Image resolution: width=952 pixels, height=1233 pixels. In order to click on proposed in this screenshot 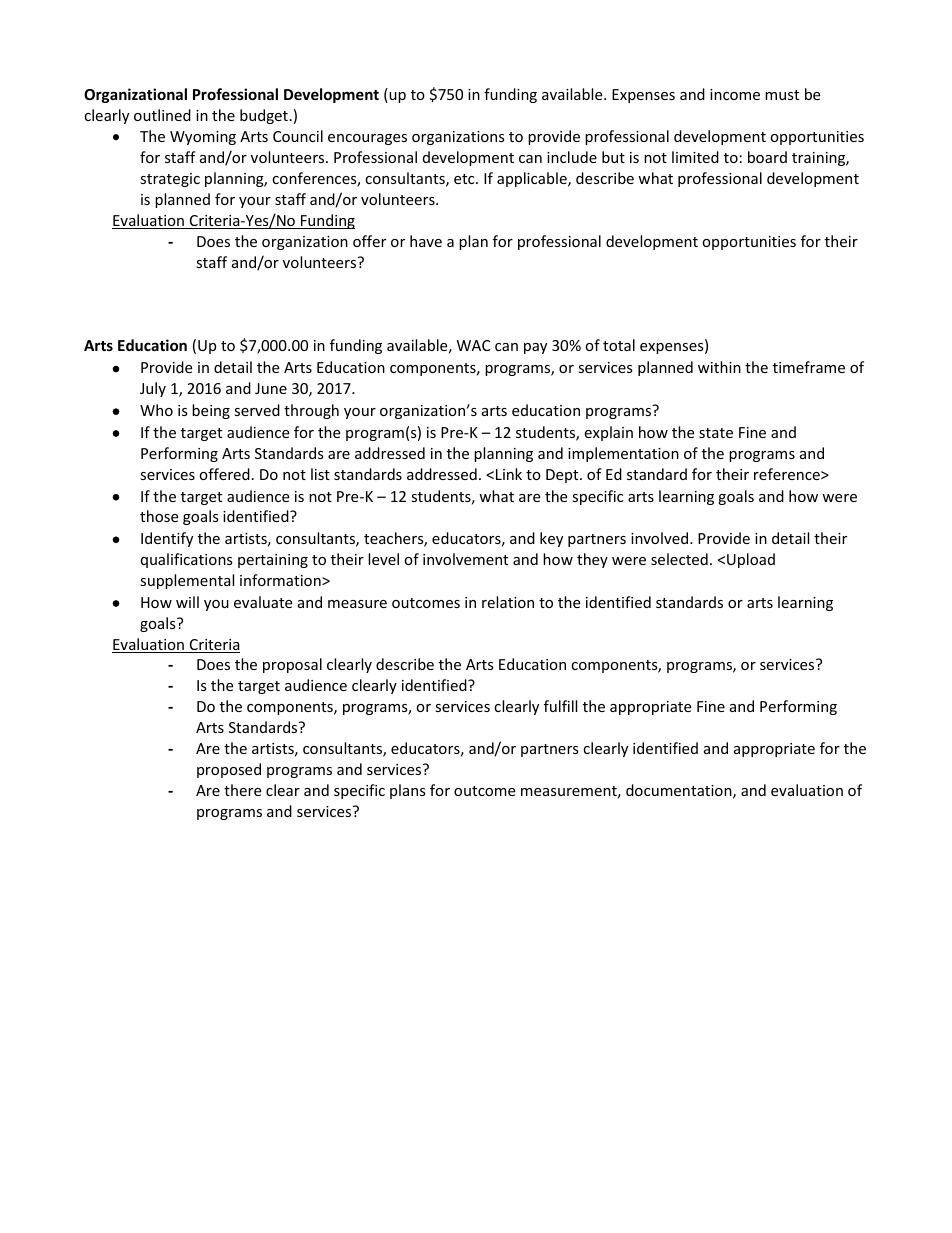, I will do `click(229, 770)`.
